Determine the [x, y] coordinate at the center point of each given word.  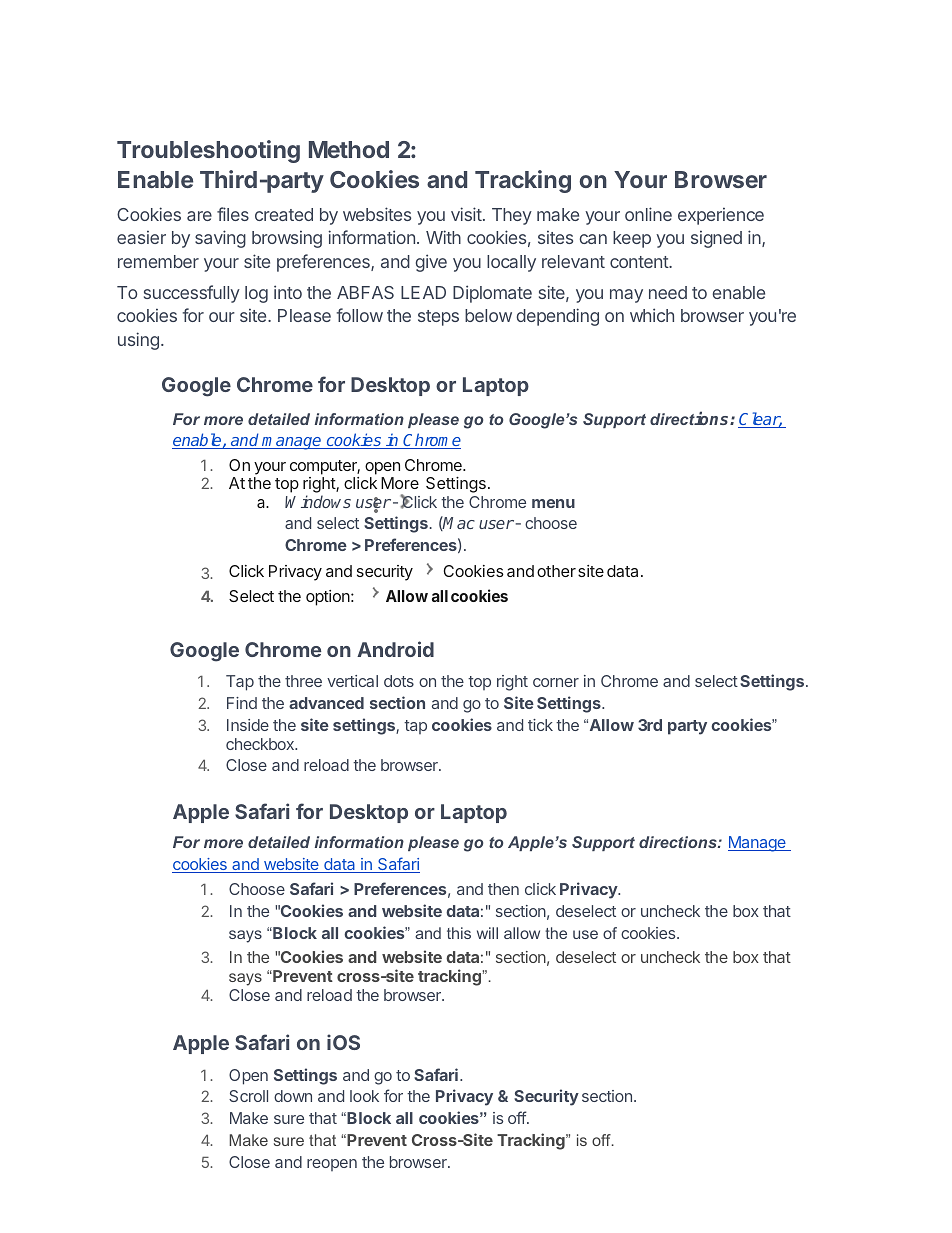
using [138, 341]
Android [395, 649]
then [503, 889]
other [556, 571]
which [652, 315]
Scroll [248, 1096]
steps [438, 318]
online [648, 214]
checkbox [261, 744]
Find [242, 703]
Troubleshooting [208, 151]
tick [540, 725]
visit [466, 214]
